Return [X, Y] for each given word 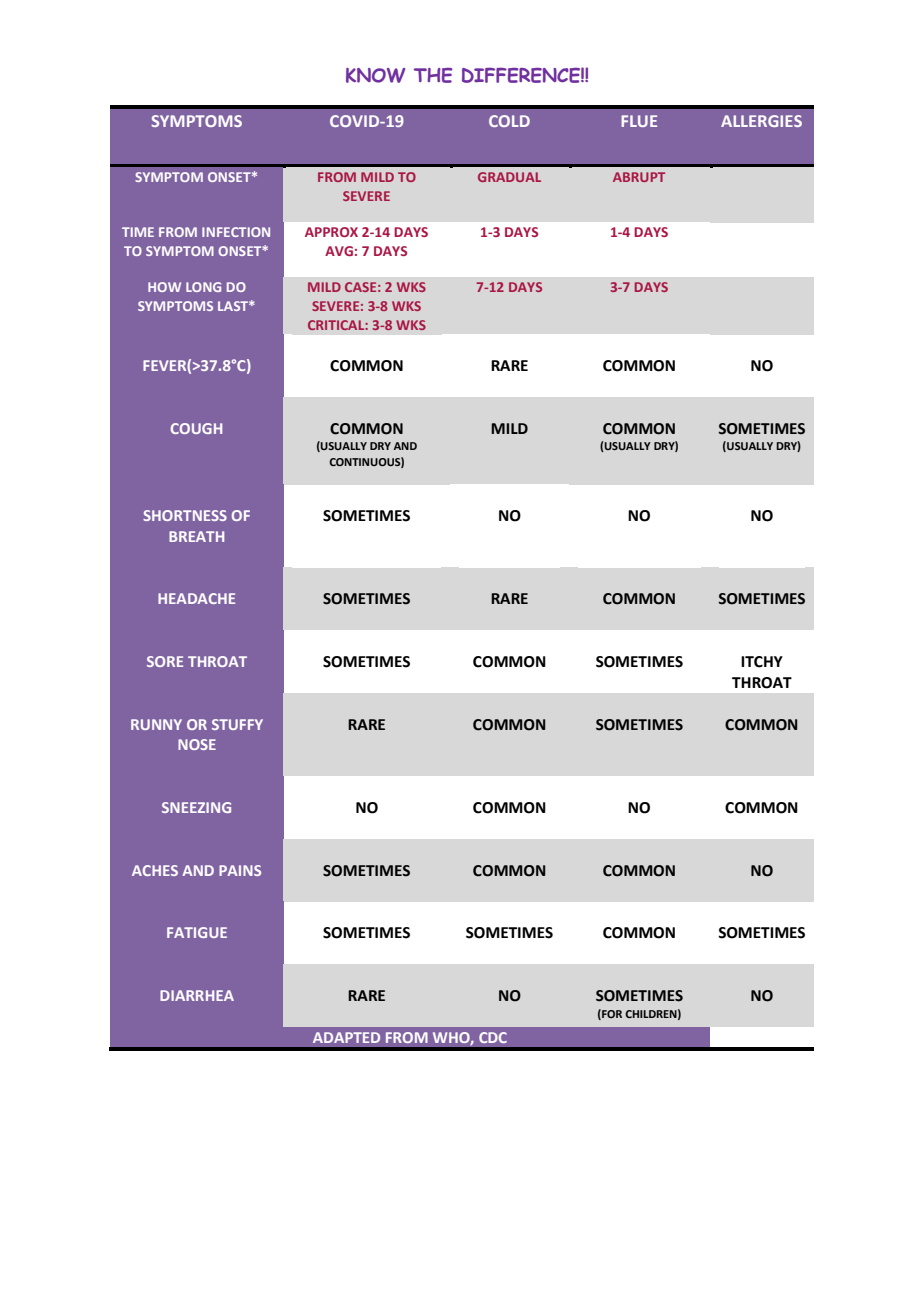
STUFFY [237, 724]
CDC [493, 1037]
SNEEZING [196, 807]
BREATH [196, 536]
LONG [203, 287]
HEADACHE [196, 598]
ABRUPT [639, 177]
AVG [339, 251]
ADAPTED [346, 1037]
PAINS [240, 870]
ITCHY [762, 662]
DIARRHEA [197, 995]
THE [433, 75]
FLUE [639, 121]
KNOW [375, 75]
